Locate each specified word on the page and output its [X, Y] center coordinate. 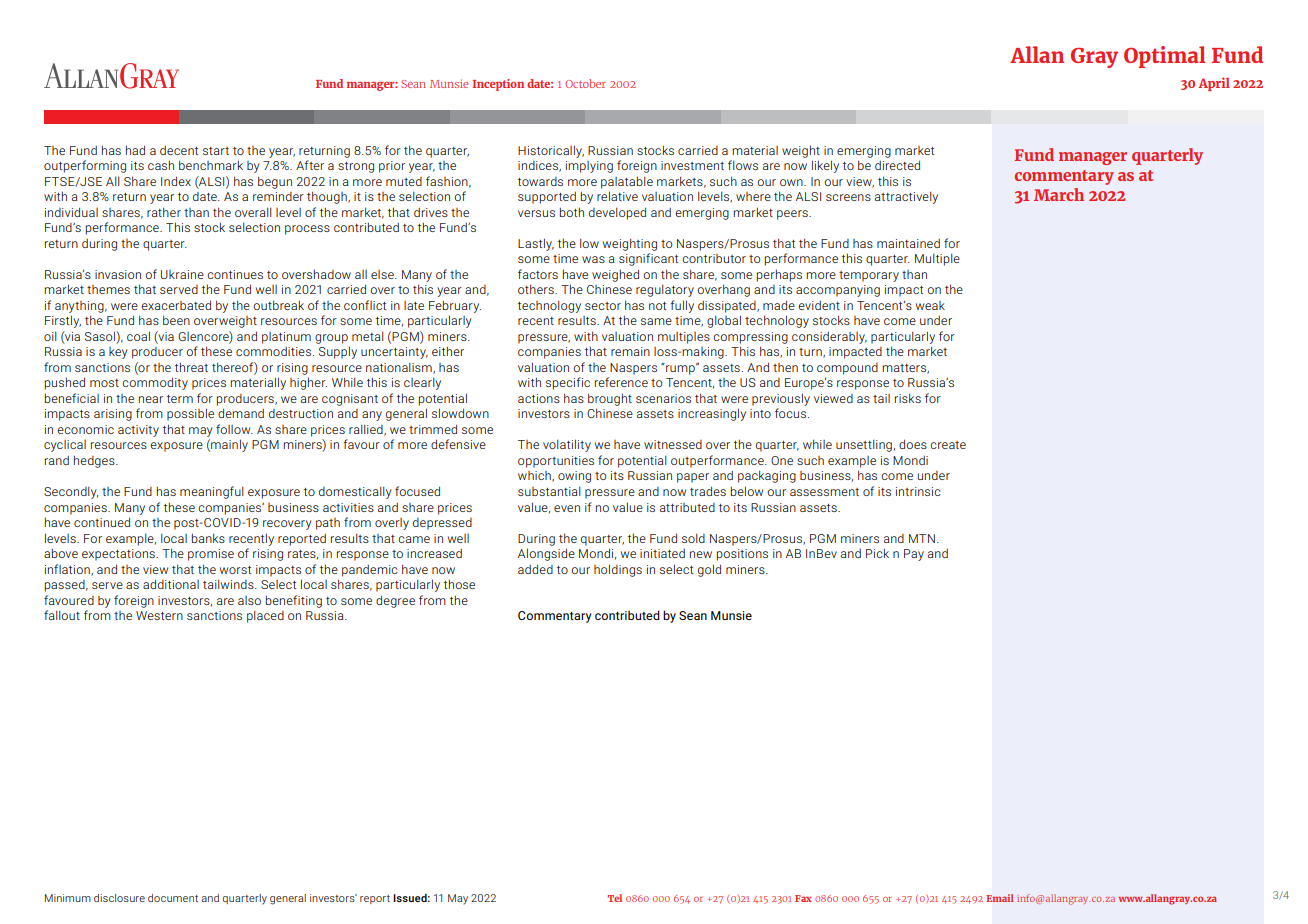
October [585, 83]
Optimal [1165, 57]
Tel [615, 898]
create [948, 445]
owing [574, 477]
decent [179, 150]
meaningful [212, 492]
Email [1000, 898]
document [173, 898]
